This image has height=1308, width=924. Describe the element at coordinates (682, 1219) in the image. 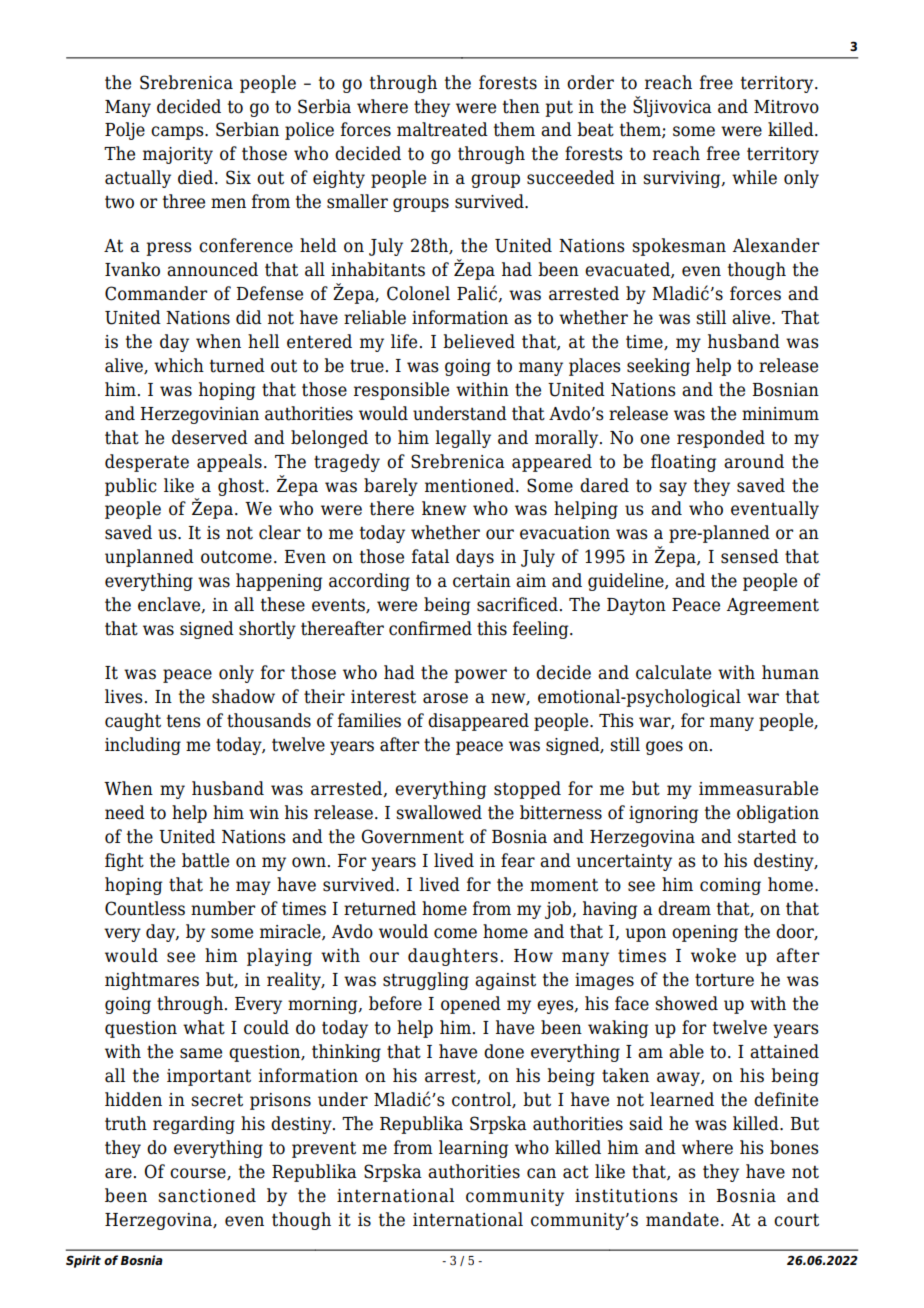

I see `mandate` at that location.
